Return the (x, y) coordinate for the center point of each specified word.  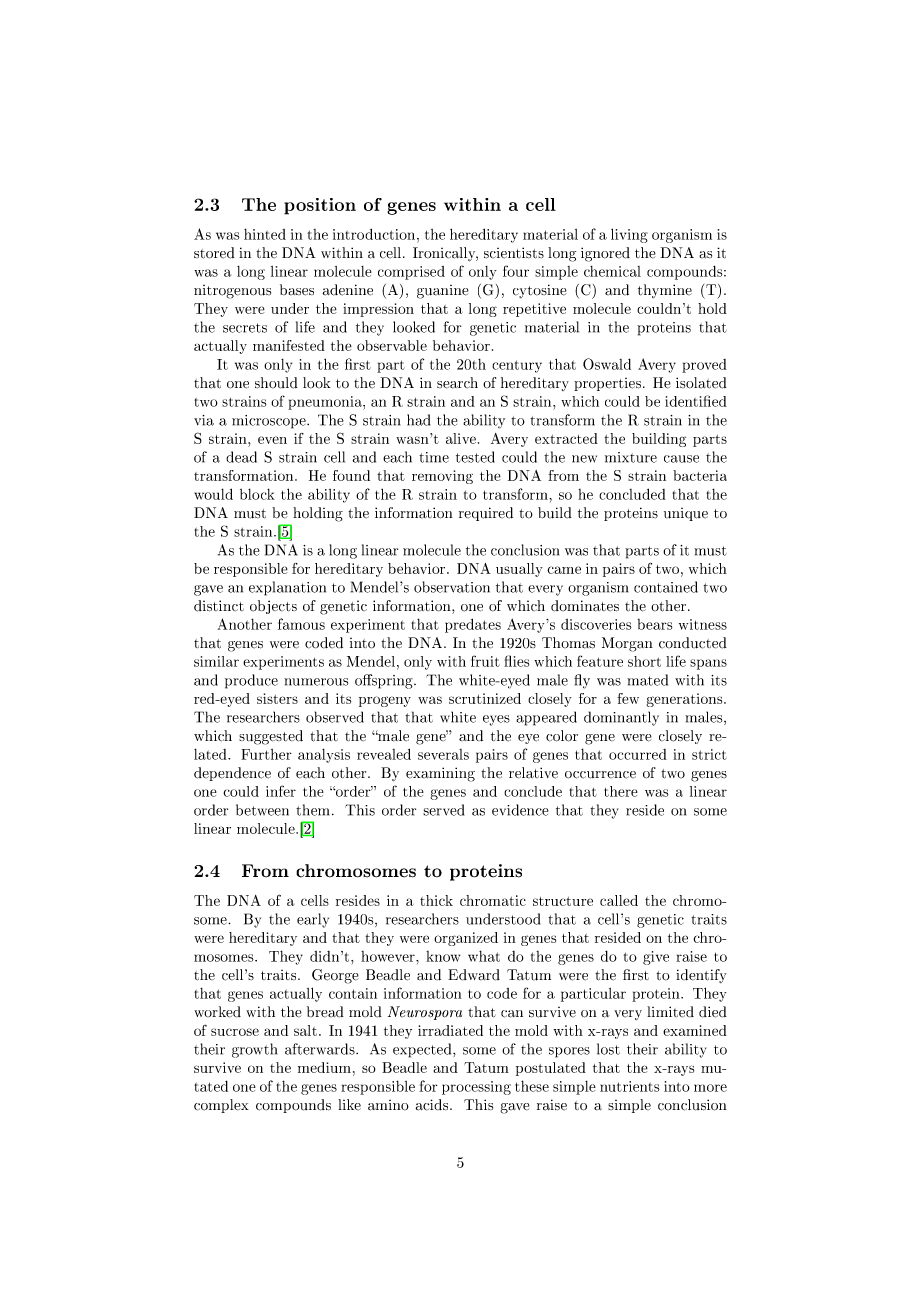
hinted (265, 234)
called (619, 900)
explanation (287, 588)
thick (436, 900)
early (313, 920)
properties (609, 384)
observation (452, 587)
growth (254, 1050)
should (276, 383)
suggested (271, 737)
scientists (514, 253)
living (629, 235)
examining (440, 774)
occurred (638, 754)
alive (461, 438)
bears (655, 624)
